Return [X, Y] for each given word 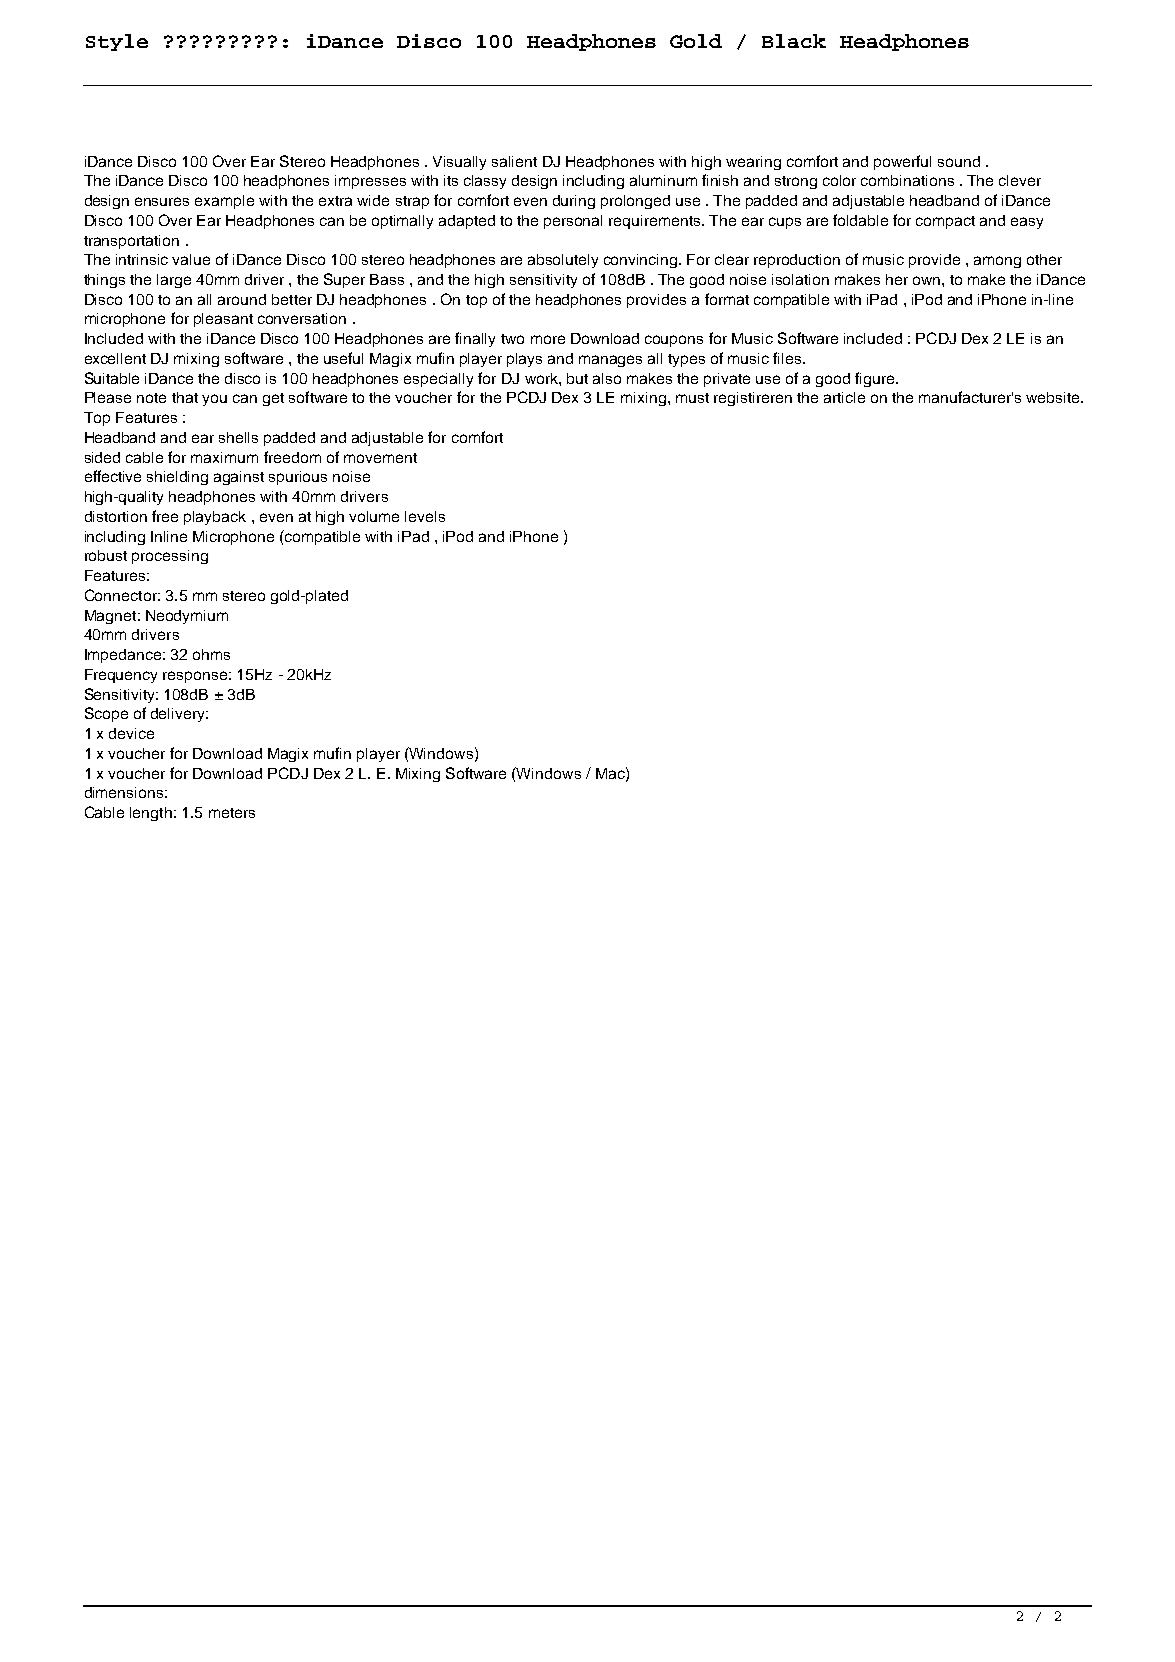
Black [794, 41]
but [577, 378]
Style [117, 42]
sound [959, 161]
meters [232, 813]
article [844, 397]
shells [238, 437]
